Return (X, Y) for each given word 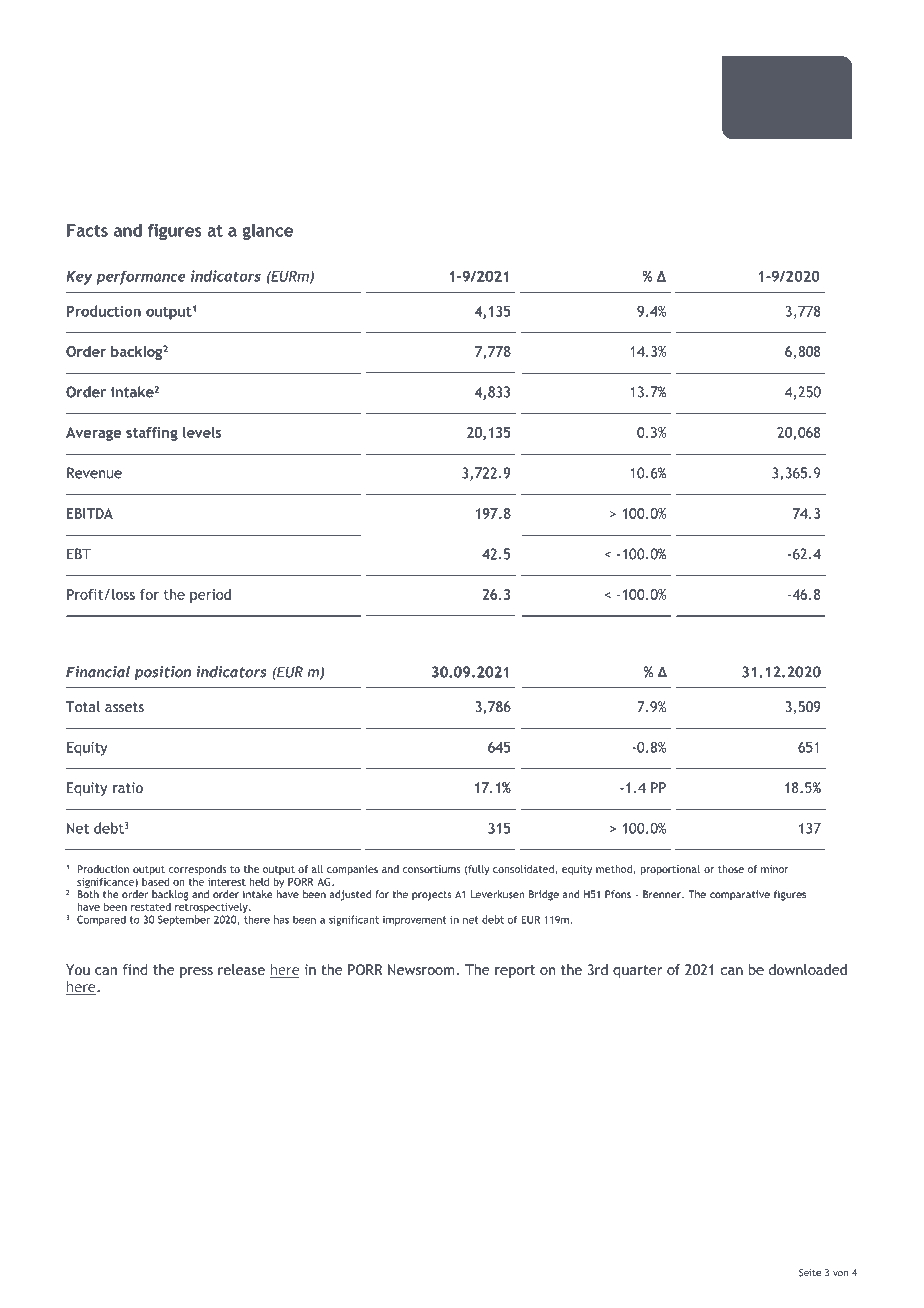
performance (140, 277)
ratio (128, 787)
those (731, 869)
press (196, 972)
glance (267, 232)
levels (202, 432)
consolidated (524, 870)
